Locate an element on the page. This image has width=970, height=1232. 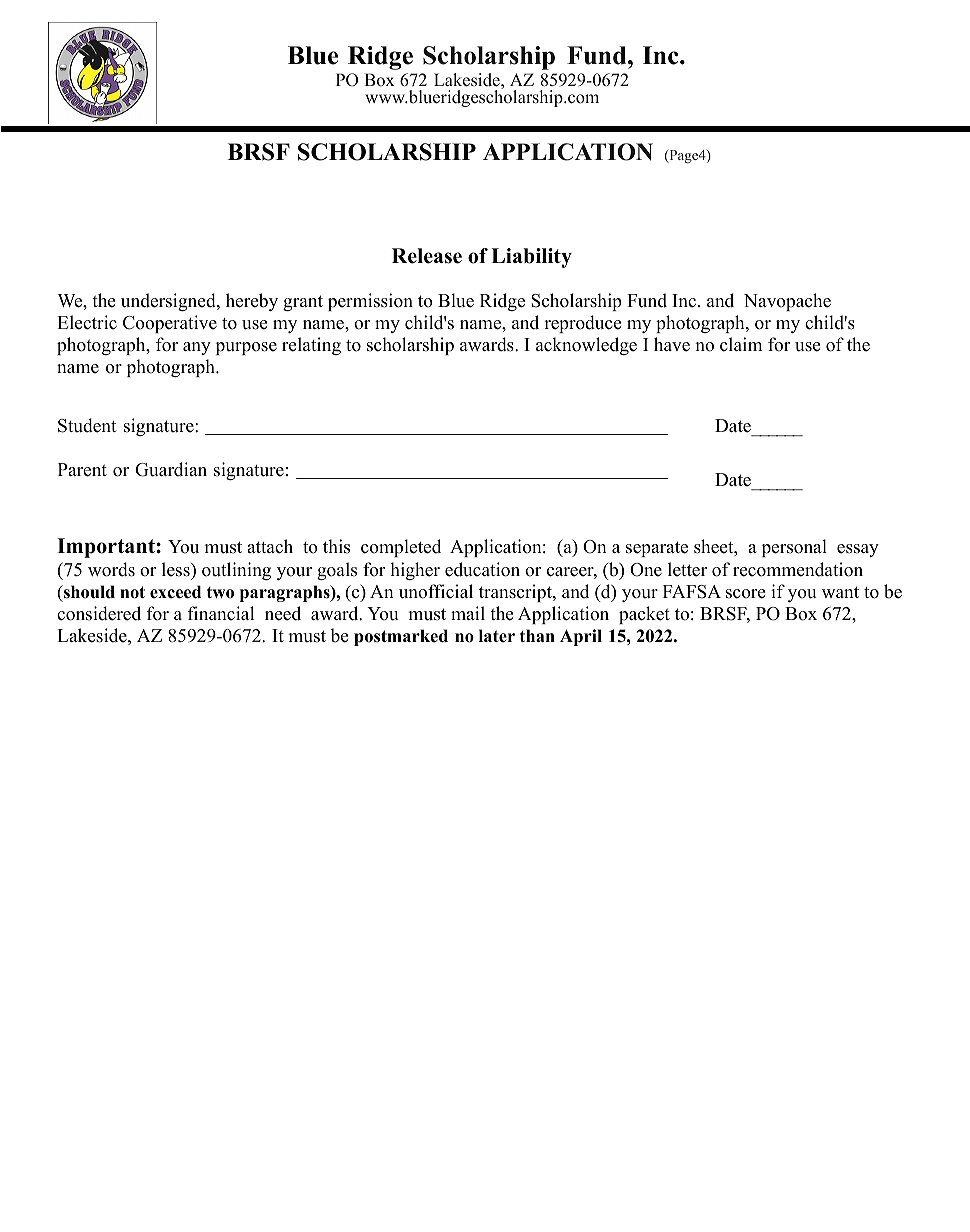
claim is located at coordinates (741, 344).
